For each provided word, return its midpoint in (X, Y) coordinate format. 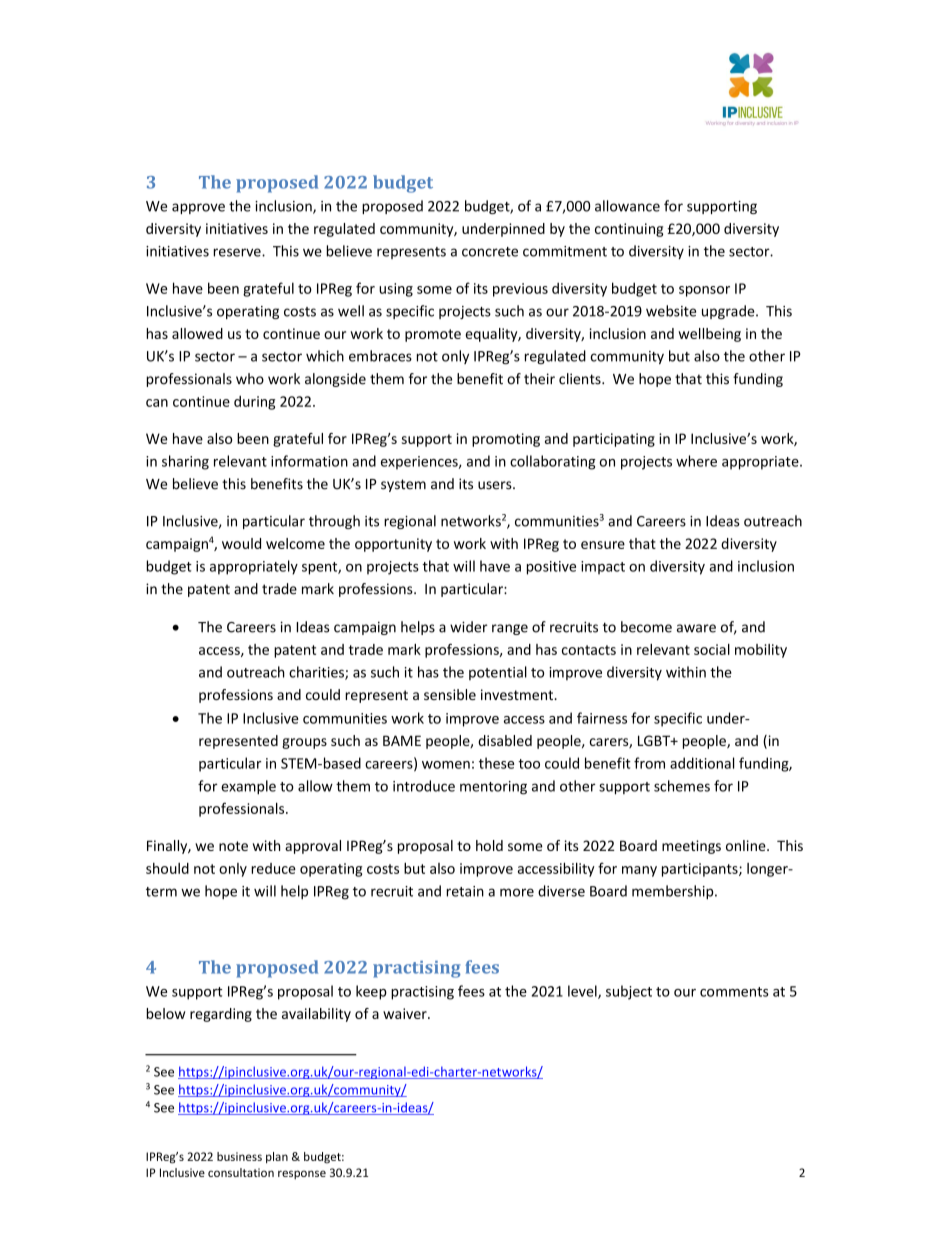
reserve (238, 252)
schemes (682, 786)
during (254, 403)
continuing (629, 230)
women (446, 765)
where (696, 461)
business (239, 1156)
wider (469, 627)
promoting (506, 440)
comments (734, 992)
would (241, 543)
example (248, 787)
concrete (490, 252)
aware (696, 628)
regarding (221, 1015)
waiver (406, 1013)
